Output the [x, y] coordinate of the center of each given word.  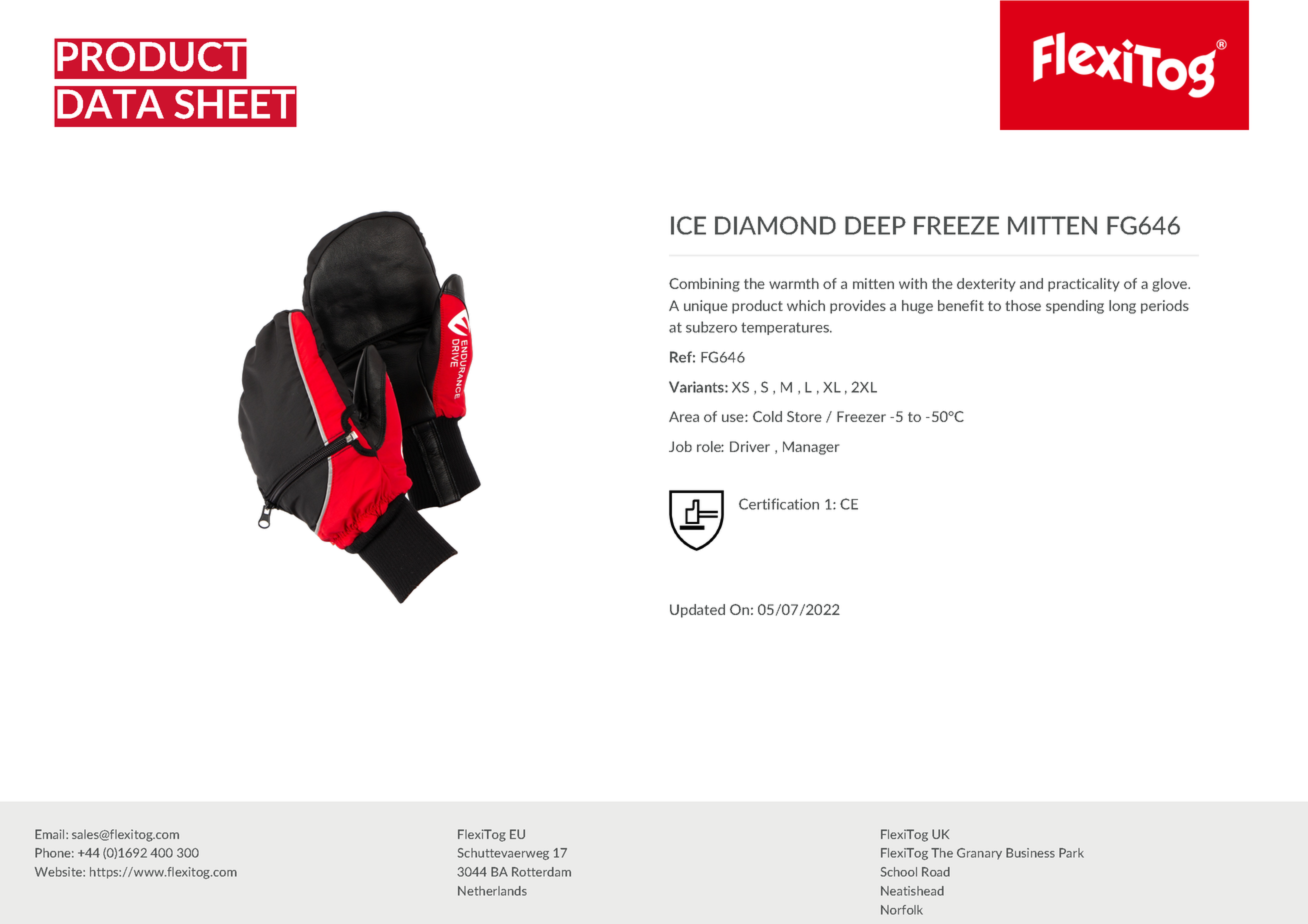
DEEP [875, 225]
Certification [779, 504]
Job [680, 446]
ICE [688, 225]
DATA [110, 104]
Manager [811, 448]
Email [51, 834]
